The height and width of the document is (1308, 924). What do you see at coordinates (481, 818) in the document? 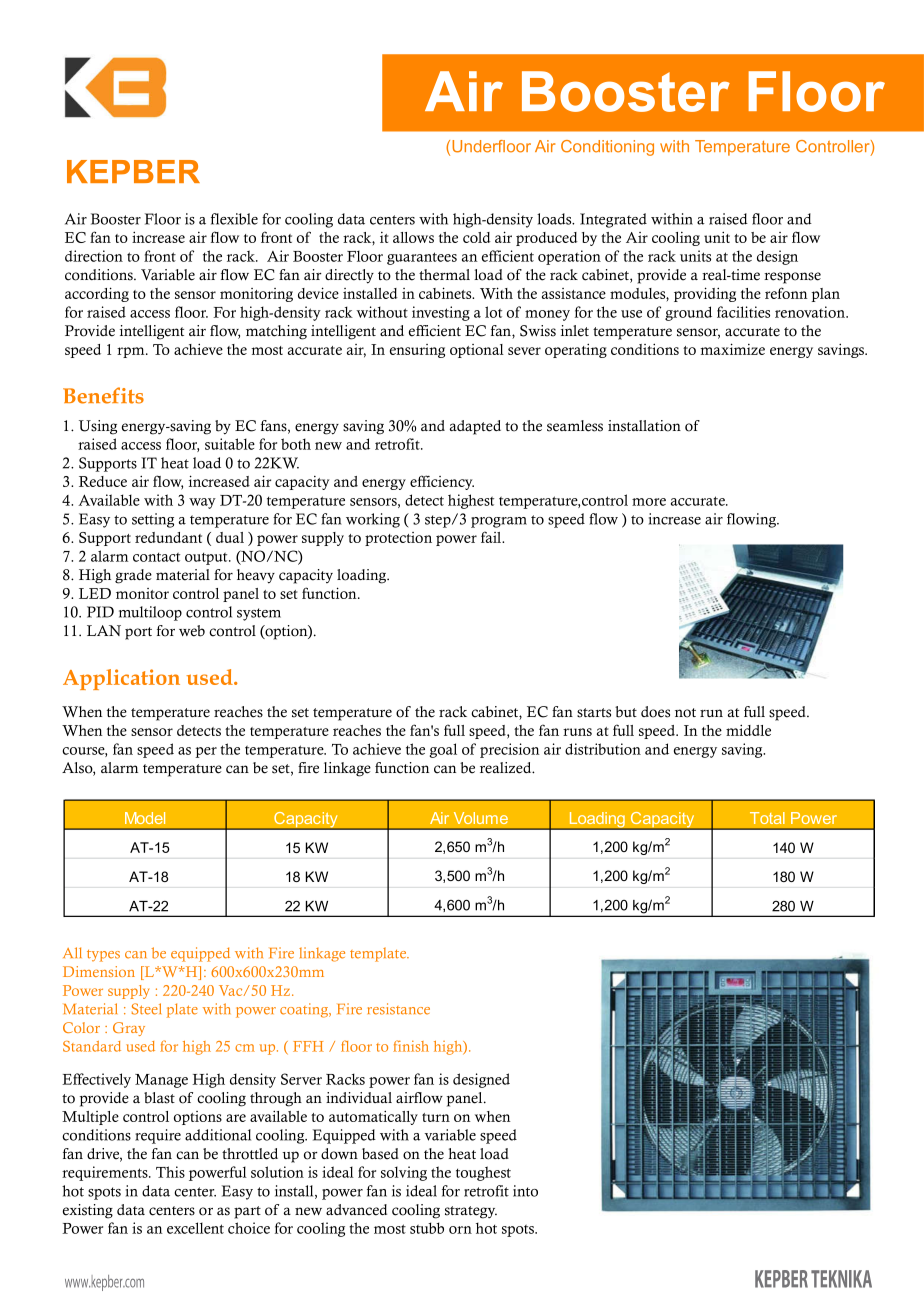
I see `Volume` at bounding box center [481, 818].
